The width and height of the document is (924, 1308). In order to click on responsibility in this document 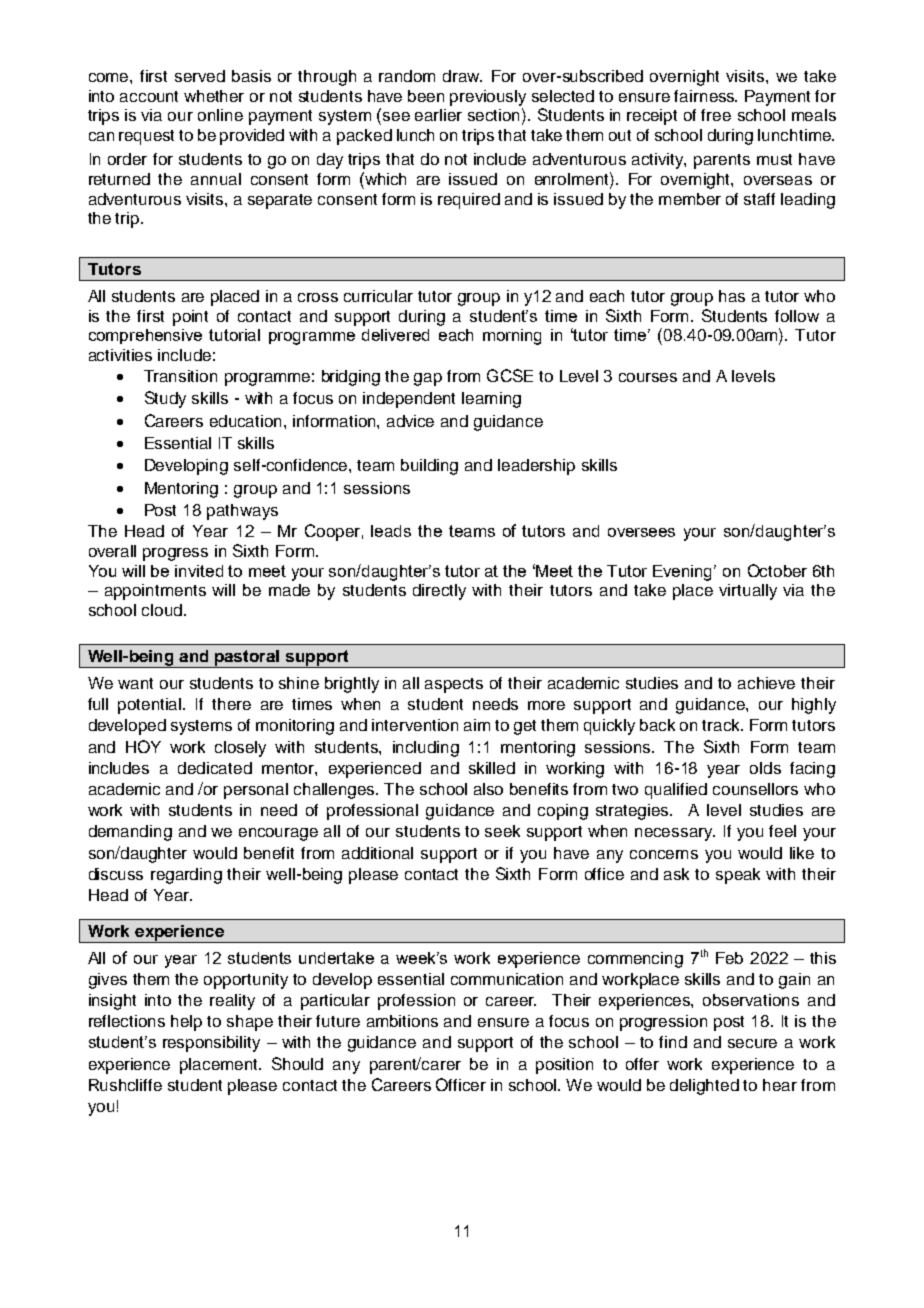, I will do `click(211, 1044)`.
